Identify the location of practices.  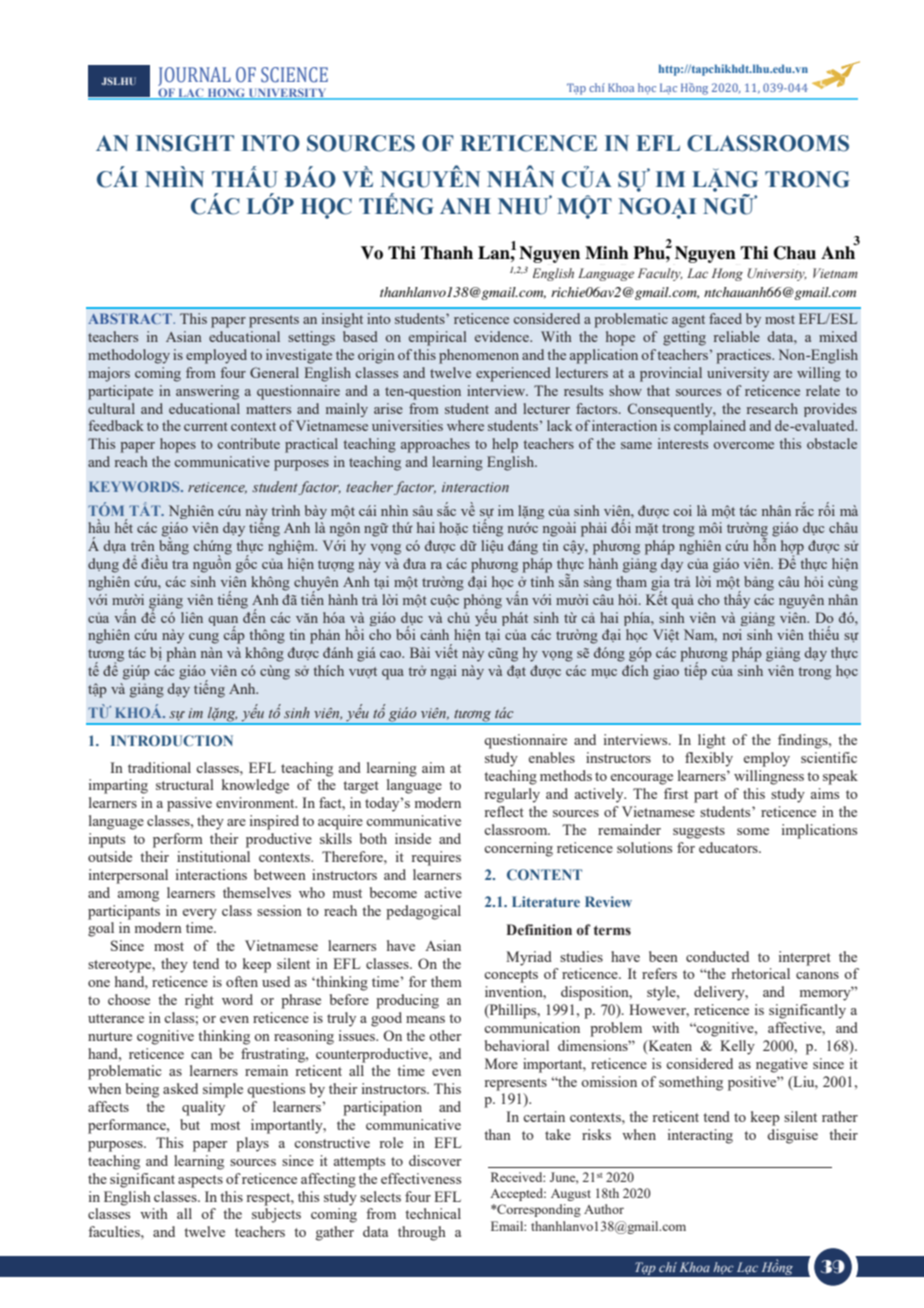
(745, 356).
